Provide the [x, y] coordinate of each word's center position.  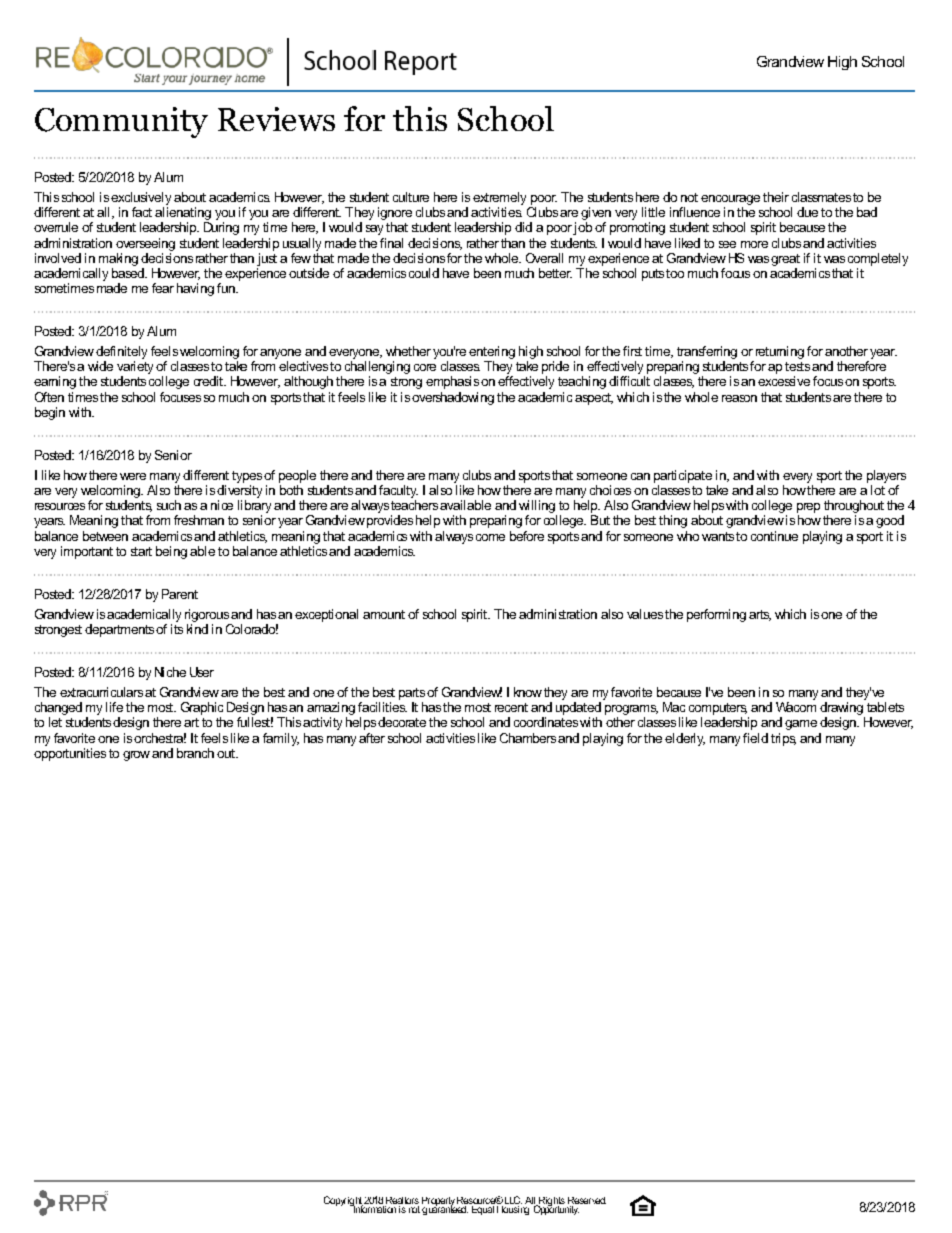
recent [511, 707]
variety [135, 369]
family [281, 739]
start [141, 551]
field [755, 738]
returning [780, 352]
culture [411, 197]
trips [783, 739]
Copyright [344, 1202]
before [527, 536]
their [776, 197]
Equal [482, 1209]
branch [195, 753]
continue [774, 536]
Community [121, 122]
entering [492, 352]
